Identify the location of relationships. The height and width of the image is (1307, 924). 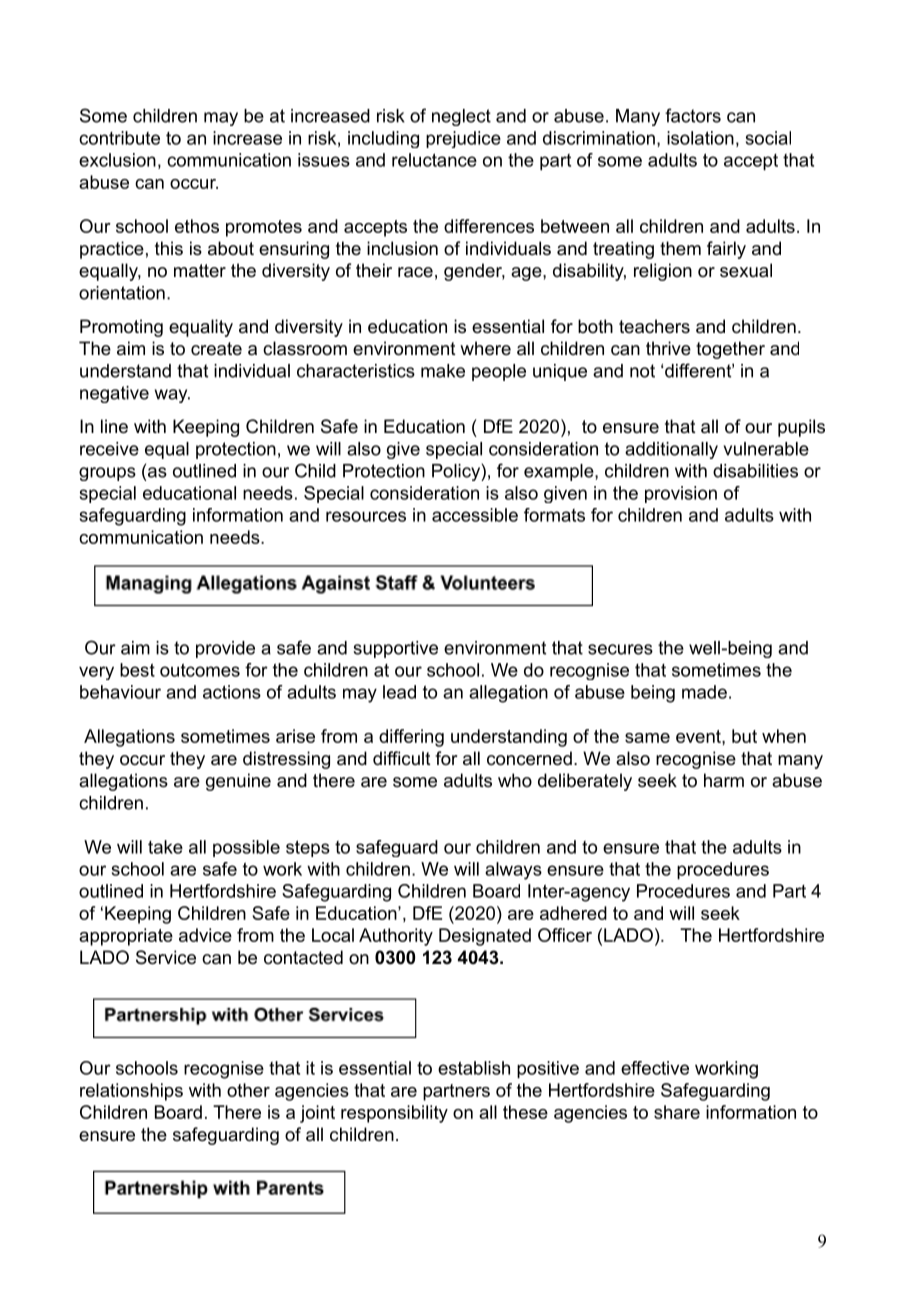
(131, 1092).
